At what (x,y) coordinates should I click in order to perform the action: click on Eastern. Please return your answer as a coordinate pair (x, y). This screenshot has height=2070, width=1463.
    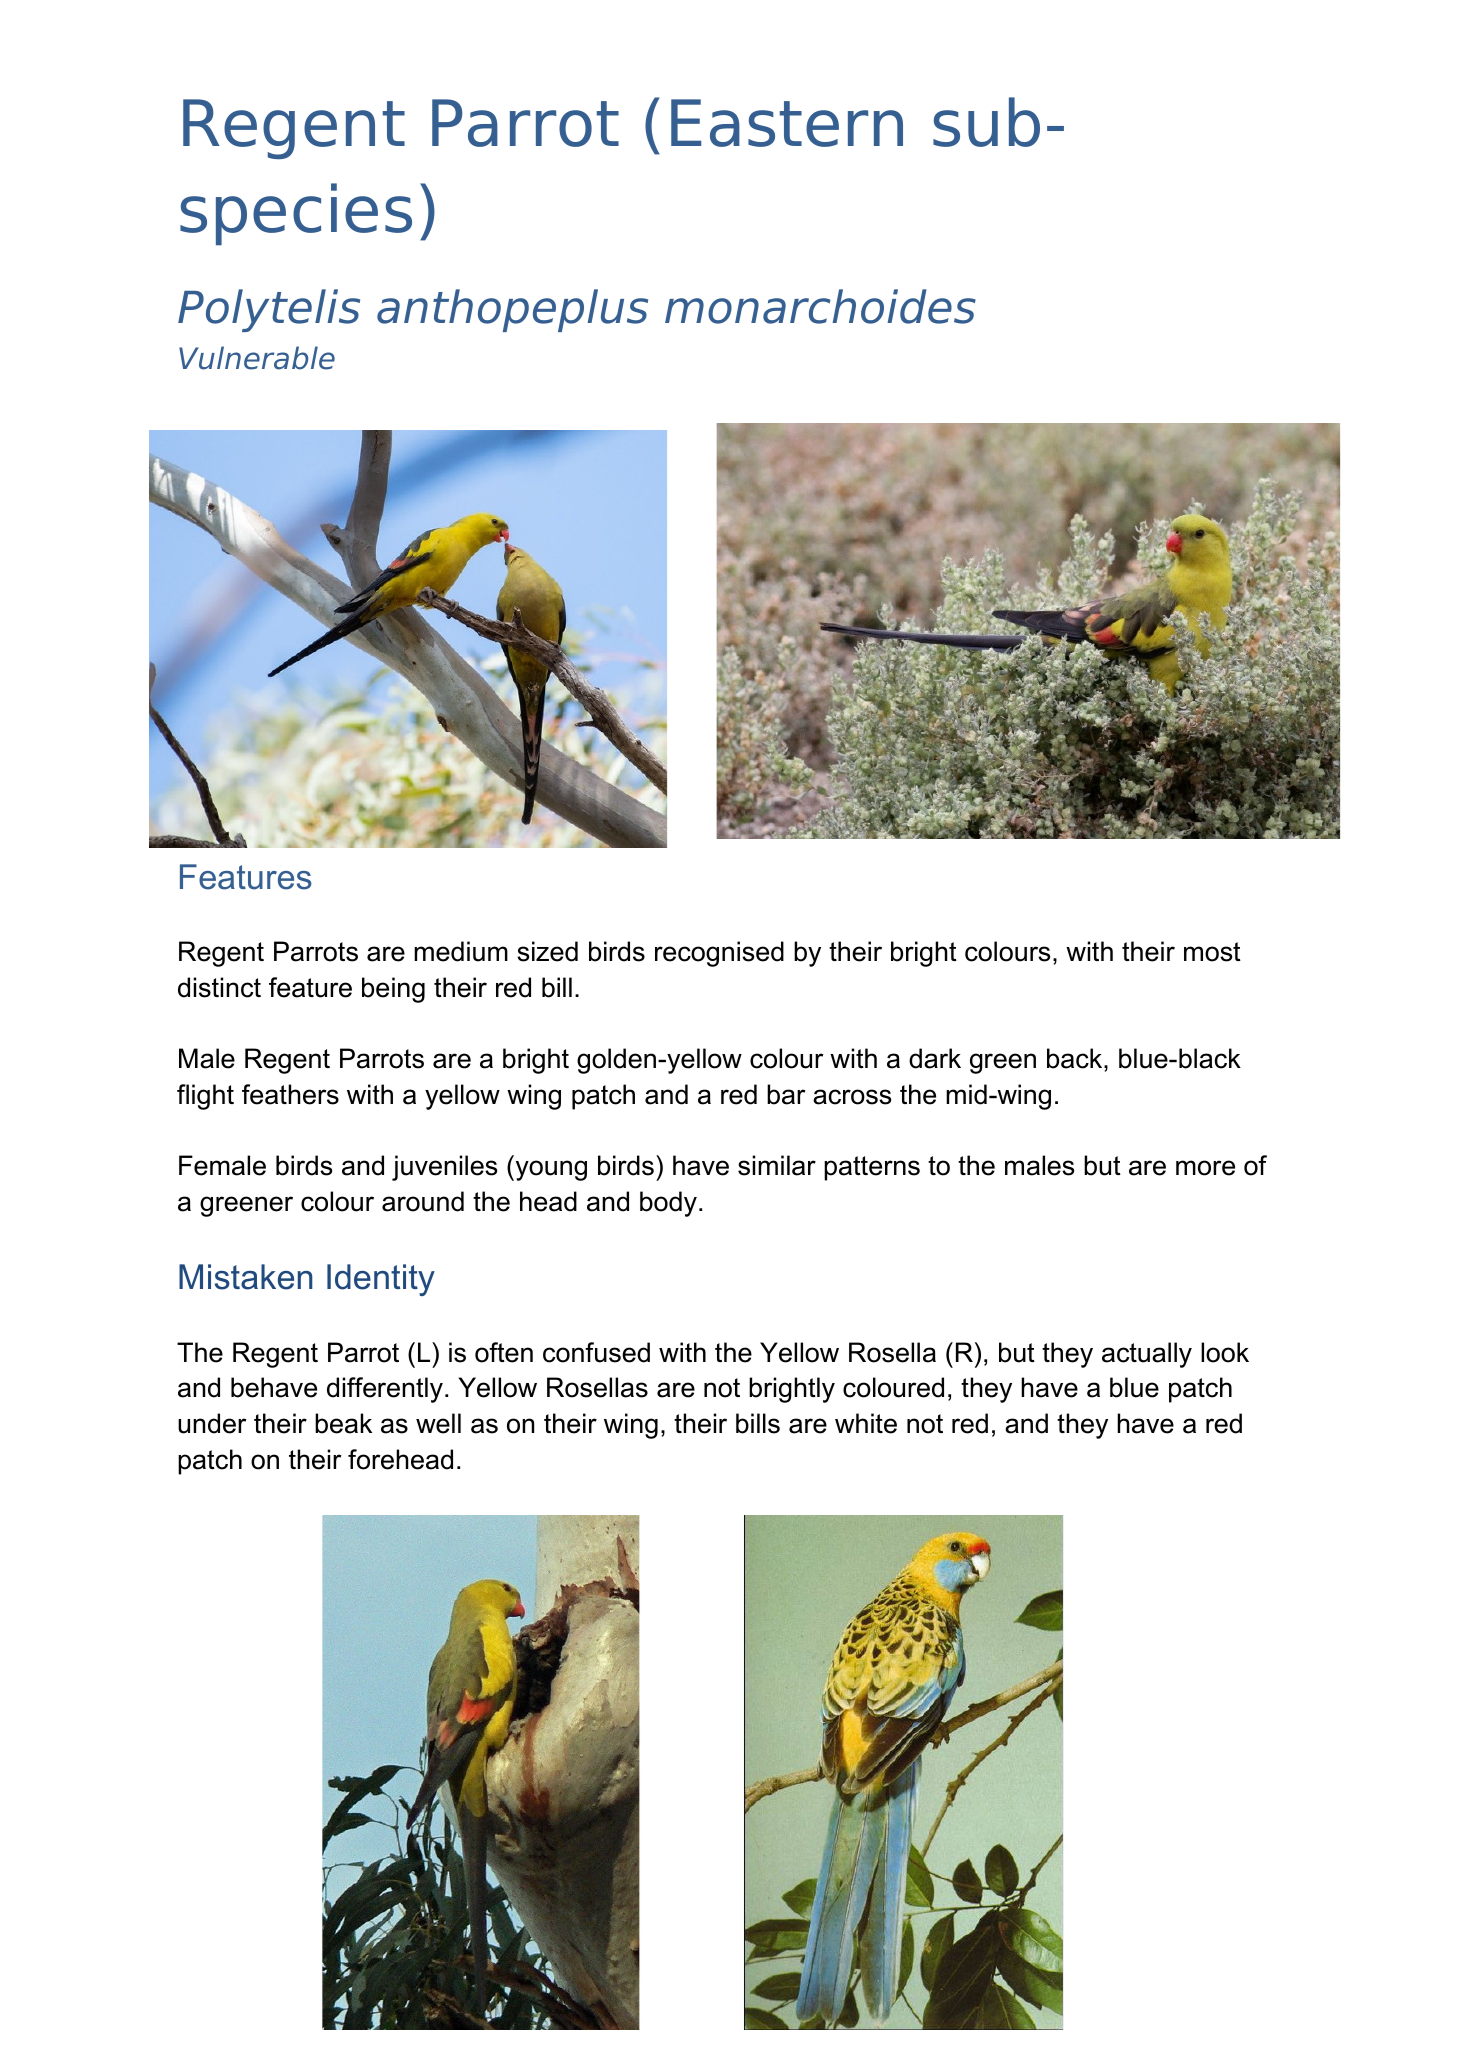
    Looking at the image, I should click on (787, 123).
